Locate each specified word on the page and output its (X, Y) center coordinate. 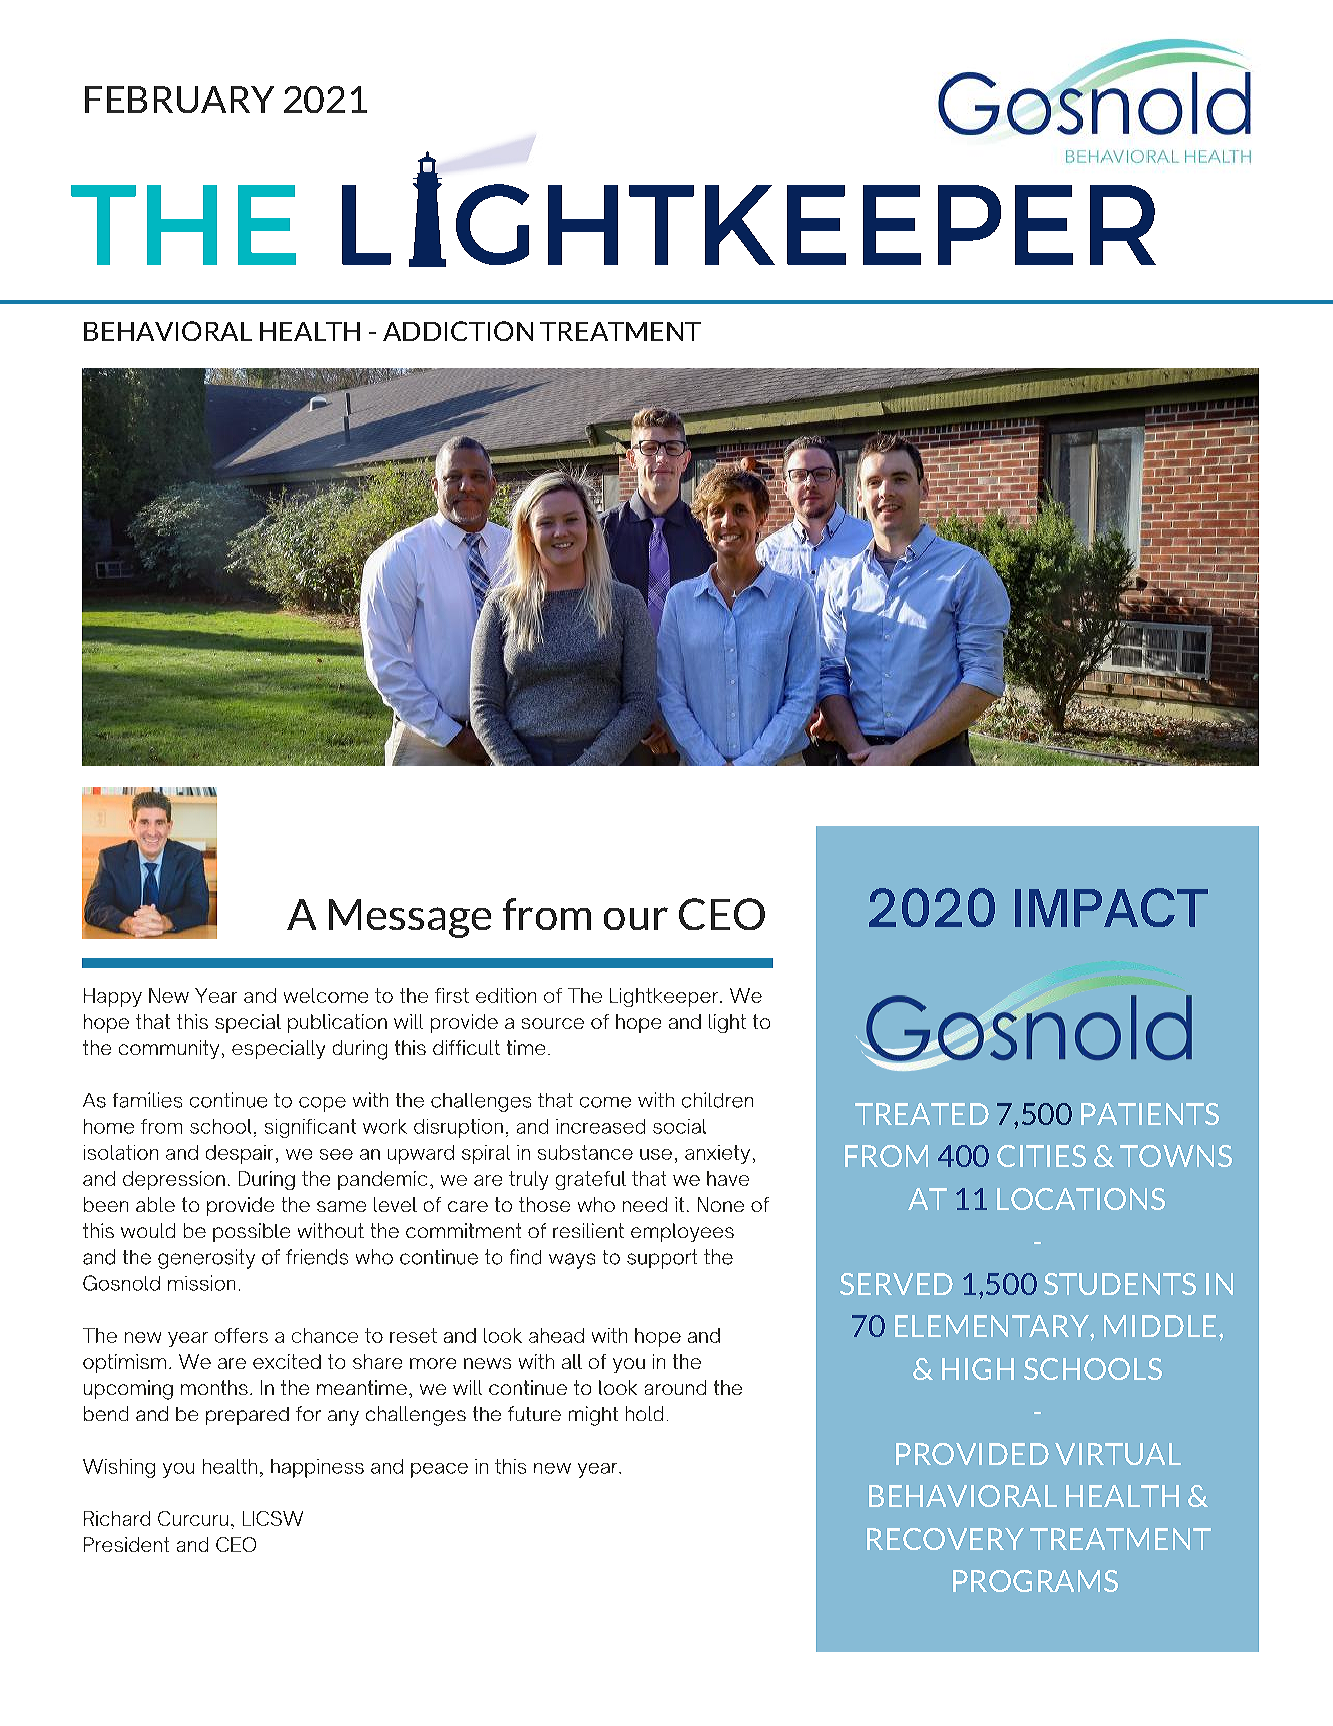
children (717, 1100)
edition (506, 995)
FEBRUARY (179, 99)
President (126, 1544)
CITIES (1041, 1156)
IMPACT (1111, 907)
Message (410, 918)
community (169, 1049)
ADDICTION (458, 331)
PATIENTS (1150, 1114)
